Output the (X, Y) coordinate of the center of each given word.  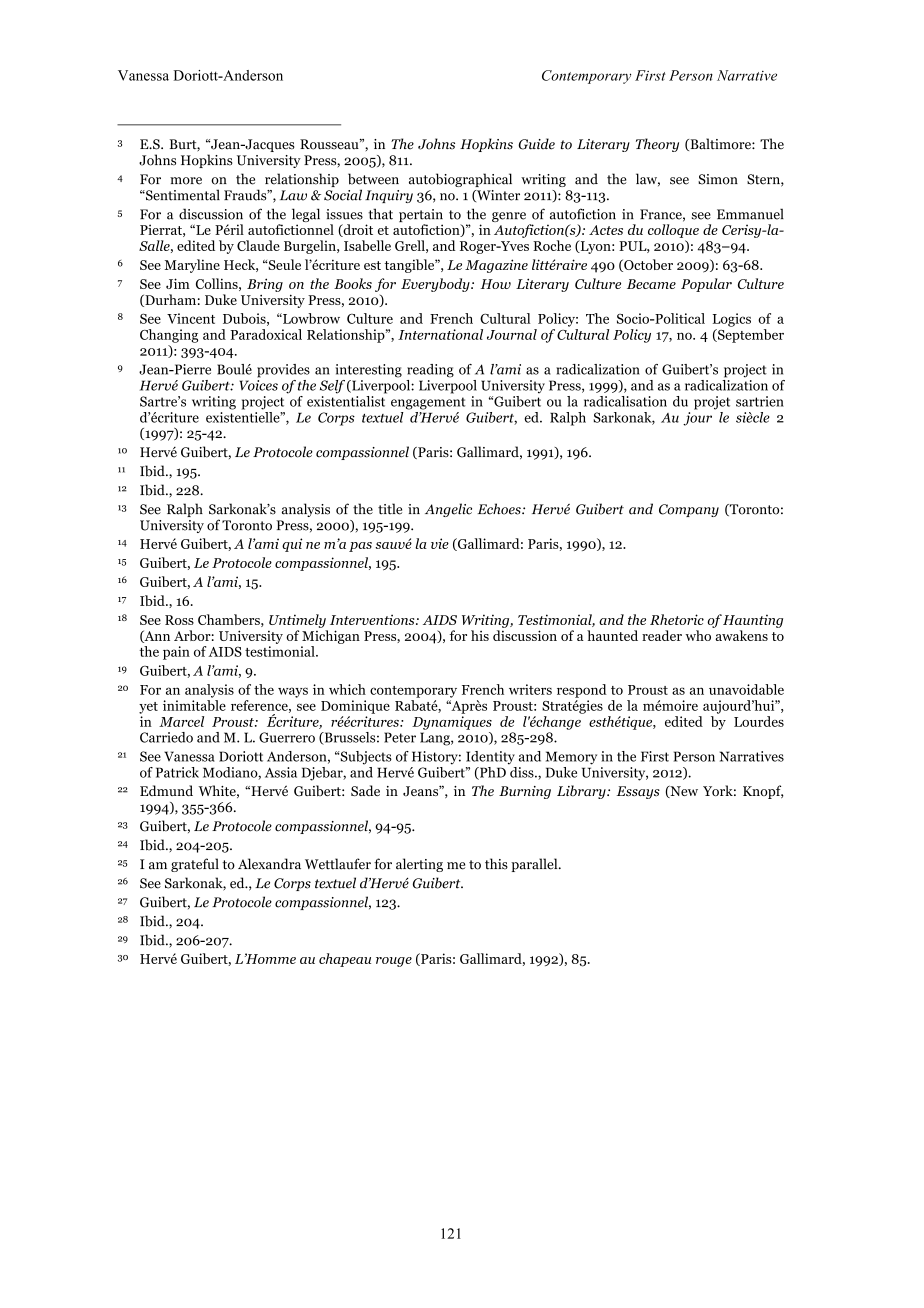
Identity (490, 758)
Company (689, 510)
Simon (718, 179)
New (683, 791)
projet (712, 403)
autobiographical (460, 180)
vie (440, 543)
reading (430, 371)
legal (306, 216)
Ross (179, 620)
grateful (195, 865)
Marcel (181, 721)
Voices (258, 385)
